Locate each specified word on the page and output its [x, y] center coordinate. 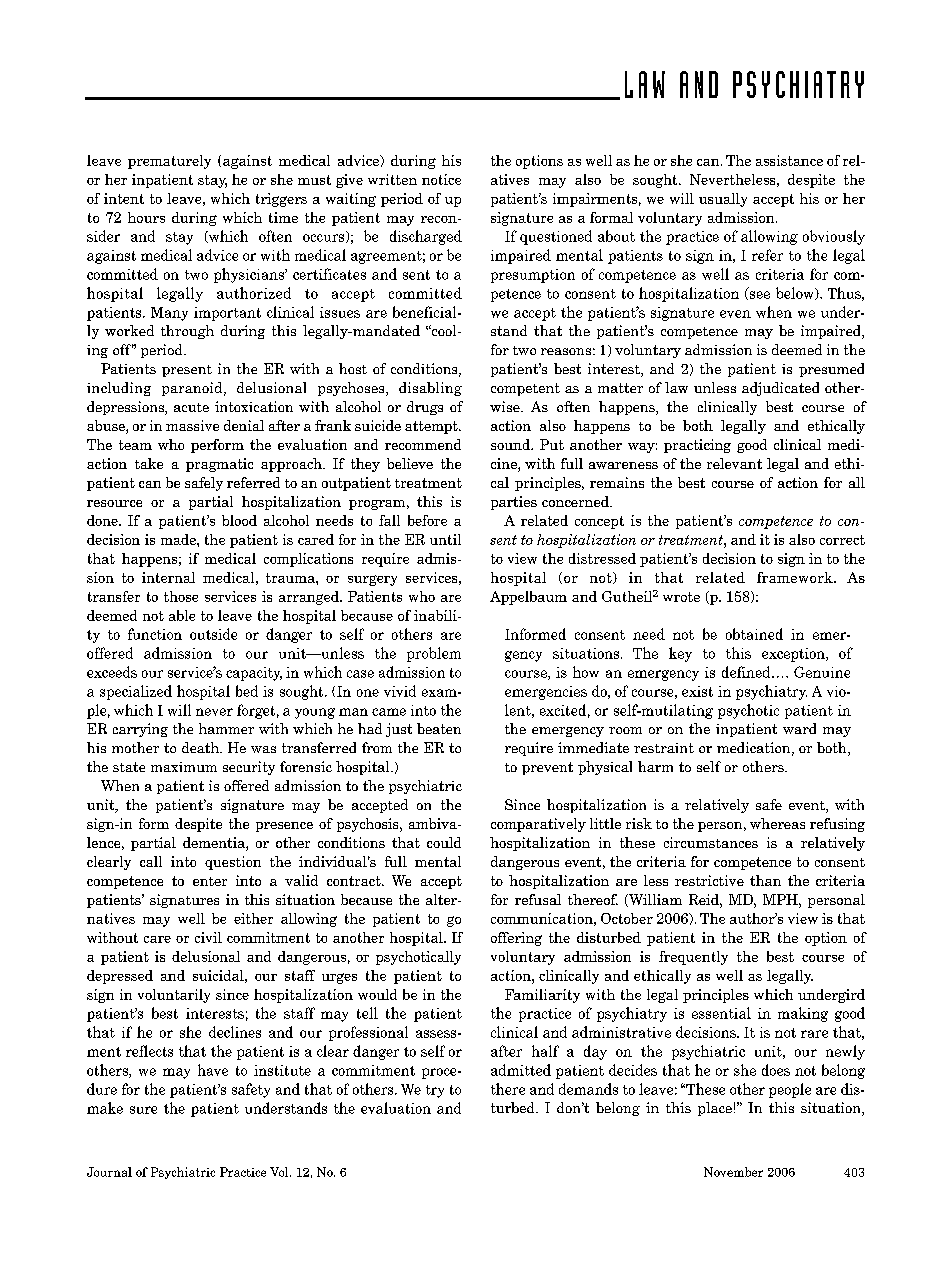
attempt [432, 427]
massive [192, 425]
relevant [734, 463]
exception [794, 655]
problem [434, 654]
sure [143, 1110]
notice [441, 179]
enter [210, 881]
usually [723, 200]
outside [213, 634]
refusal [538, 899]
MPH [781, 899]
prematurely [169, 162]
